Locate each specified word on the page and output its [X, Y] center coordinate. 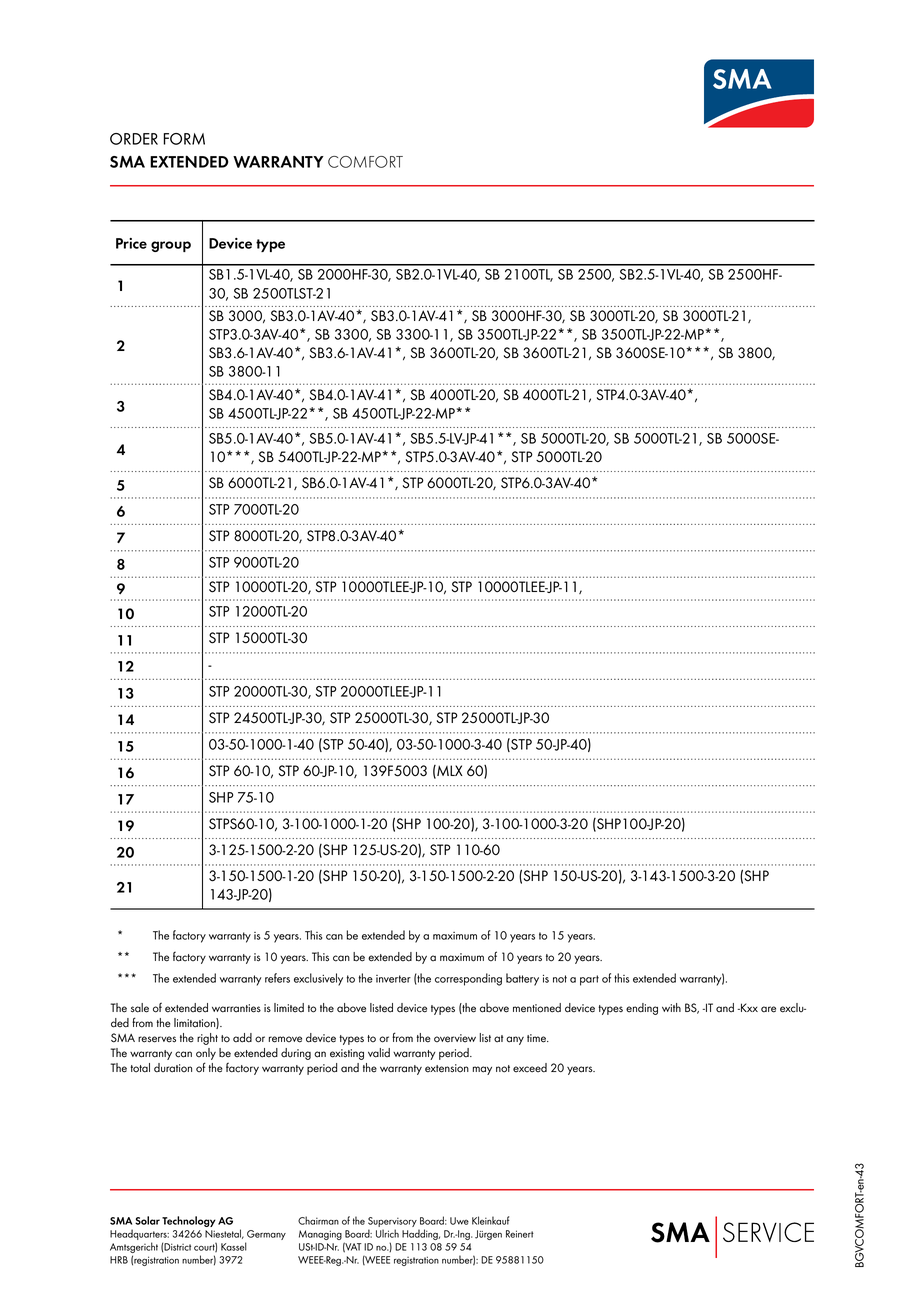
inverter [393, 979]
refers [277, 978]
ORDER [134, 139]
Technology [189, 1221]
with [671, 1007]
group [171, 246]
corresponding [468, 979]
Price [131, 243]
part [589, 980]
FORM [184, 139]
